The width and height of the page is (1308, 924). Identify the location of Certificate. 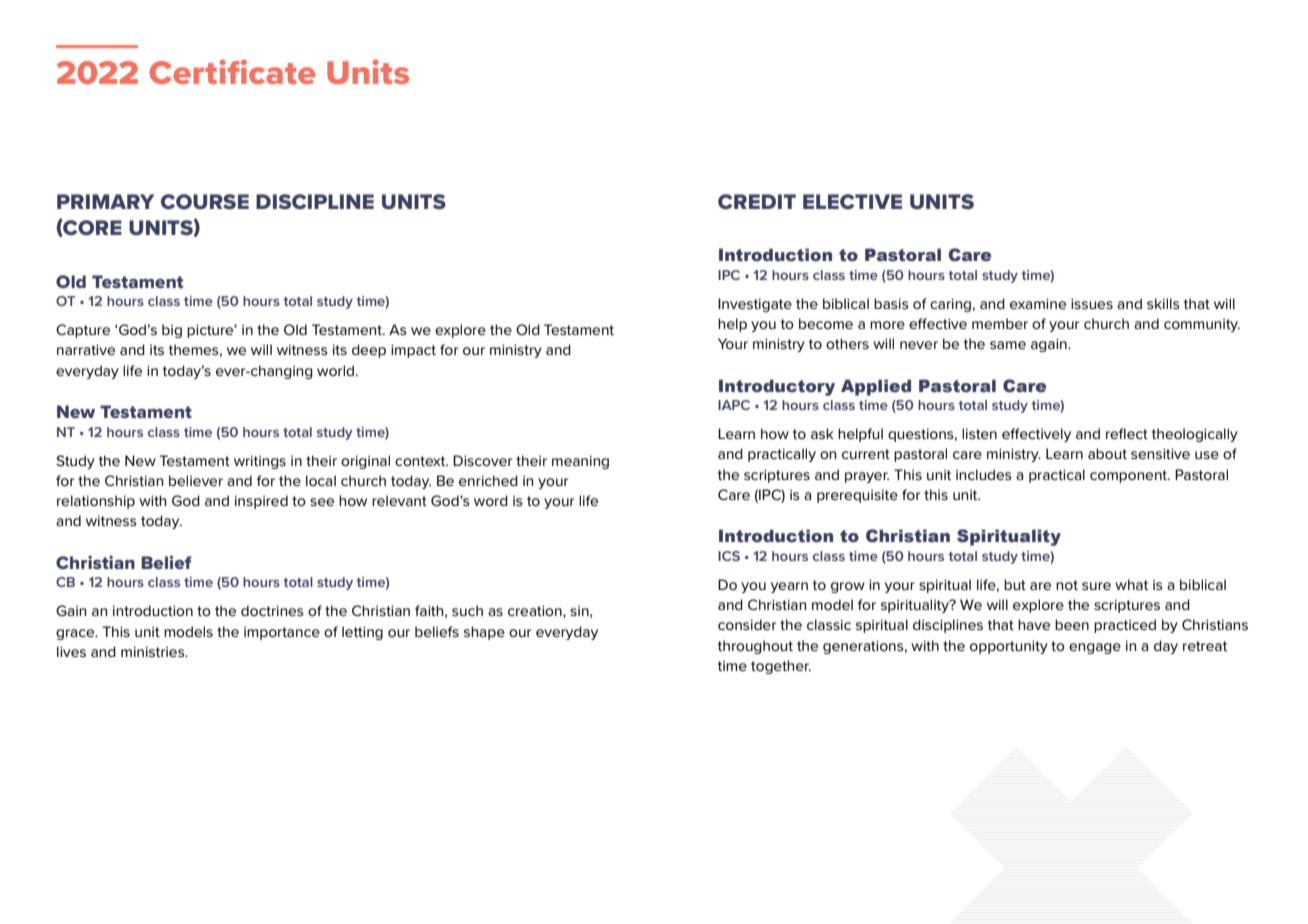
(232, 71).
